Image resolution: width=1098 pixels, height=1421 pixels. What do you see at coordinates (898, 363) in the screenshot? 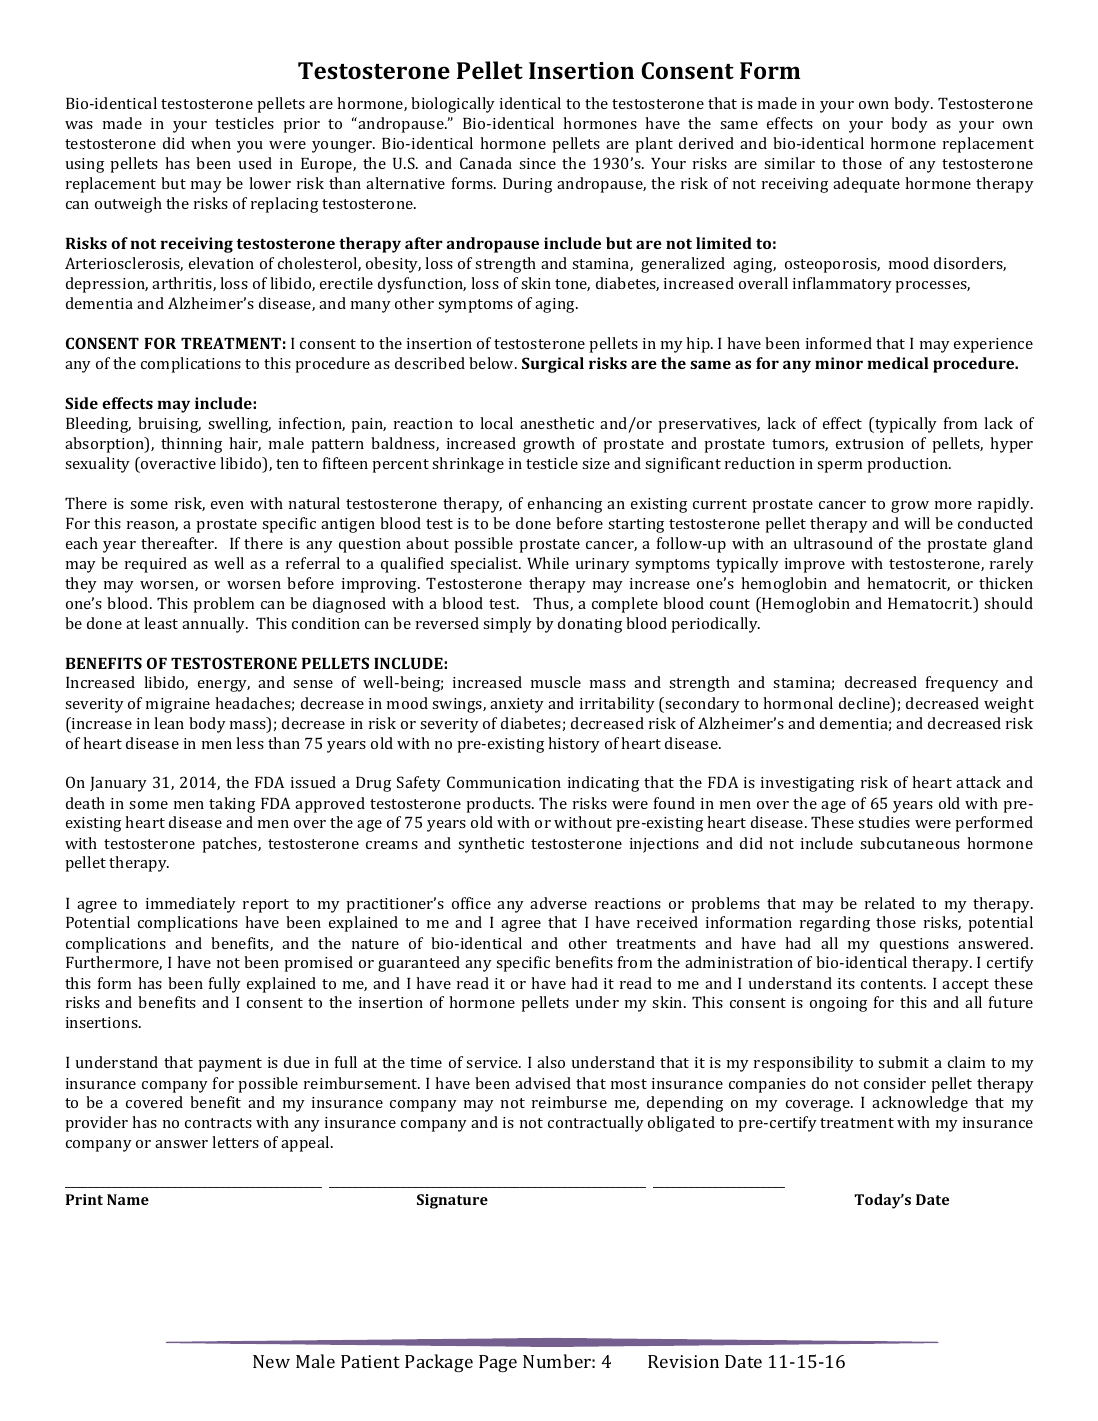
I see `medical` at bounding box center [898, 363].
